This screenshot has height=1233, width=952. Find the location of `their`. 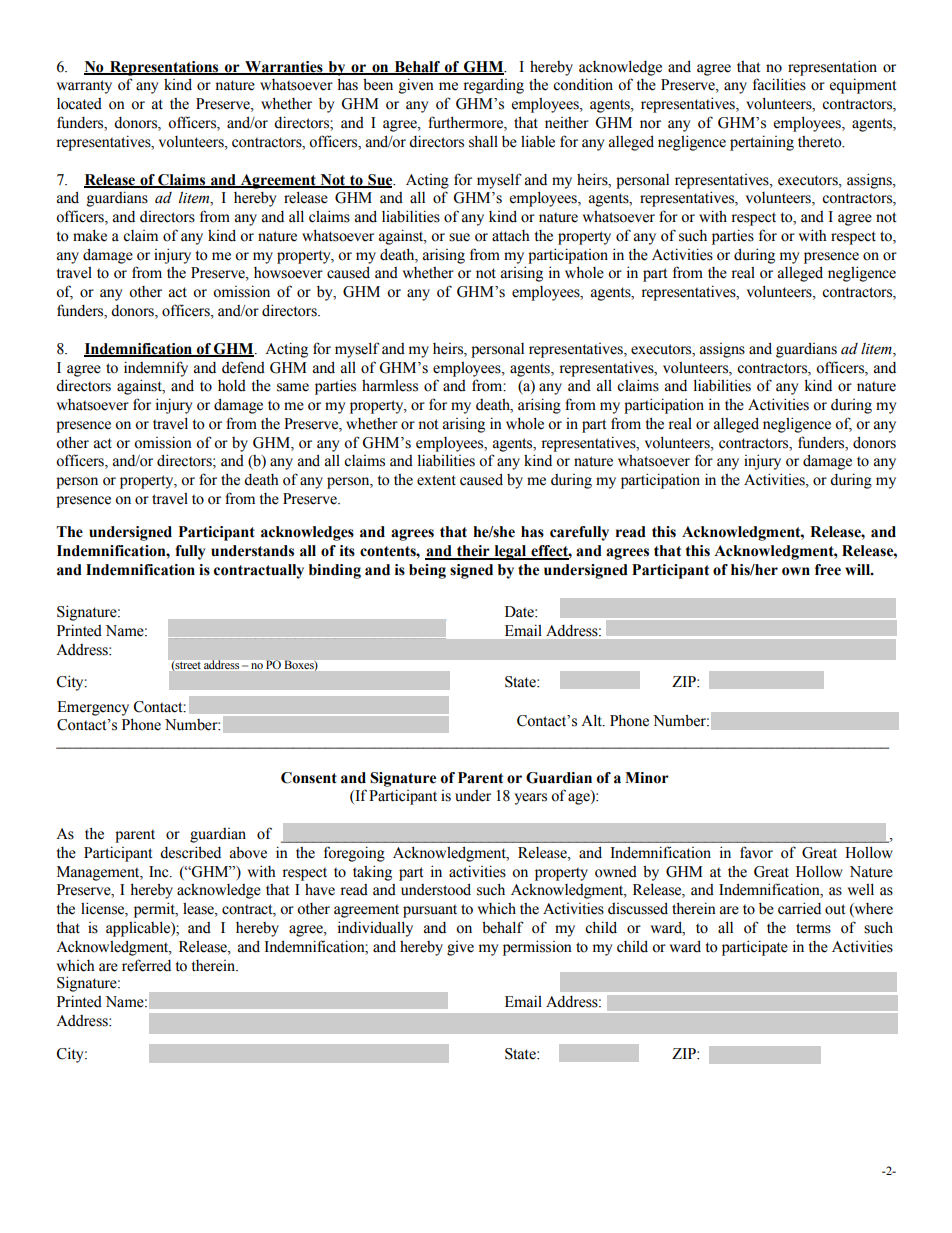

their is located at coordinates (473, 552).
